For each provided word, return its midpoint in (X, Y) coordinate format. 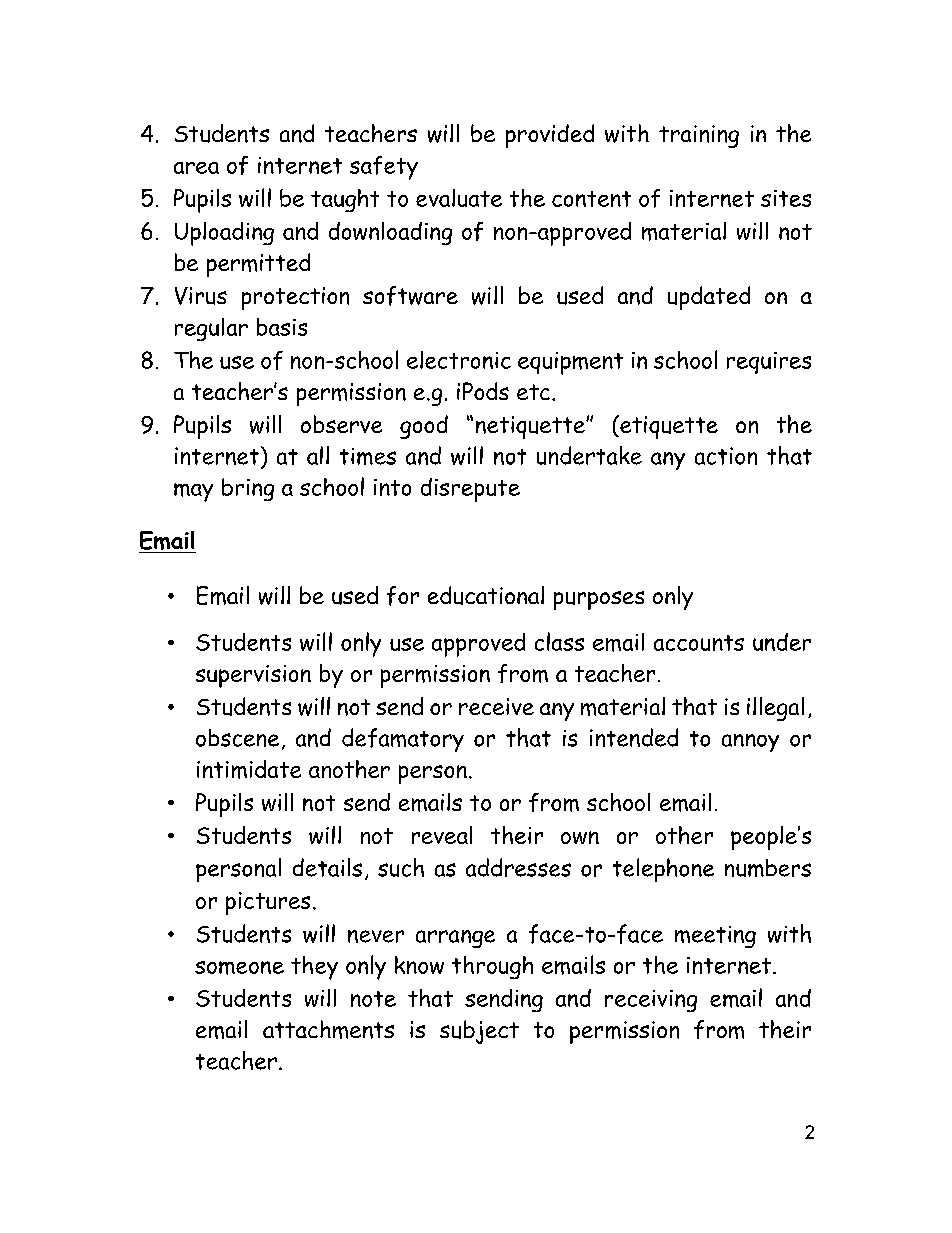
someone (239, 968)
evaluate (459, 198)
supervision (253, 676)
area (196, 168)
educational (486, 595)
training (699, 136)
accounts (699, 643)
